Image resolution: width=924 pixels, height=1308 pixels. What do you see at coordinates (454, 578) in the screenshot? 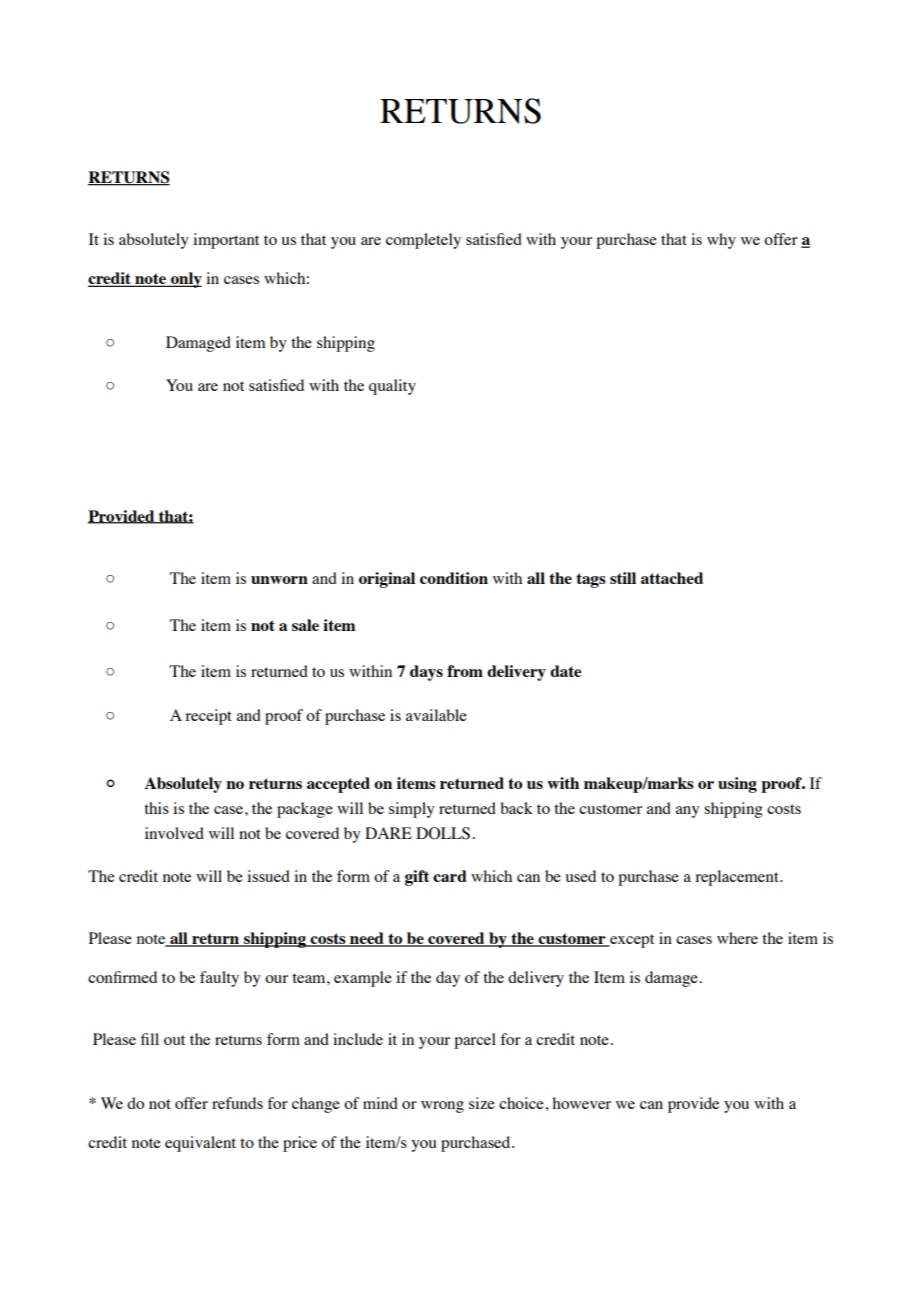
I see `condition` at bounding box center [454, 578].
